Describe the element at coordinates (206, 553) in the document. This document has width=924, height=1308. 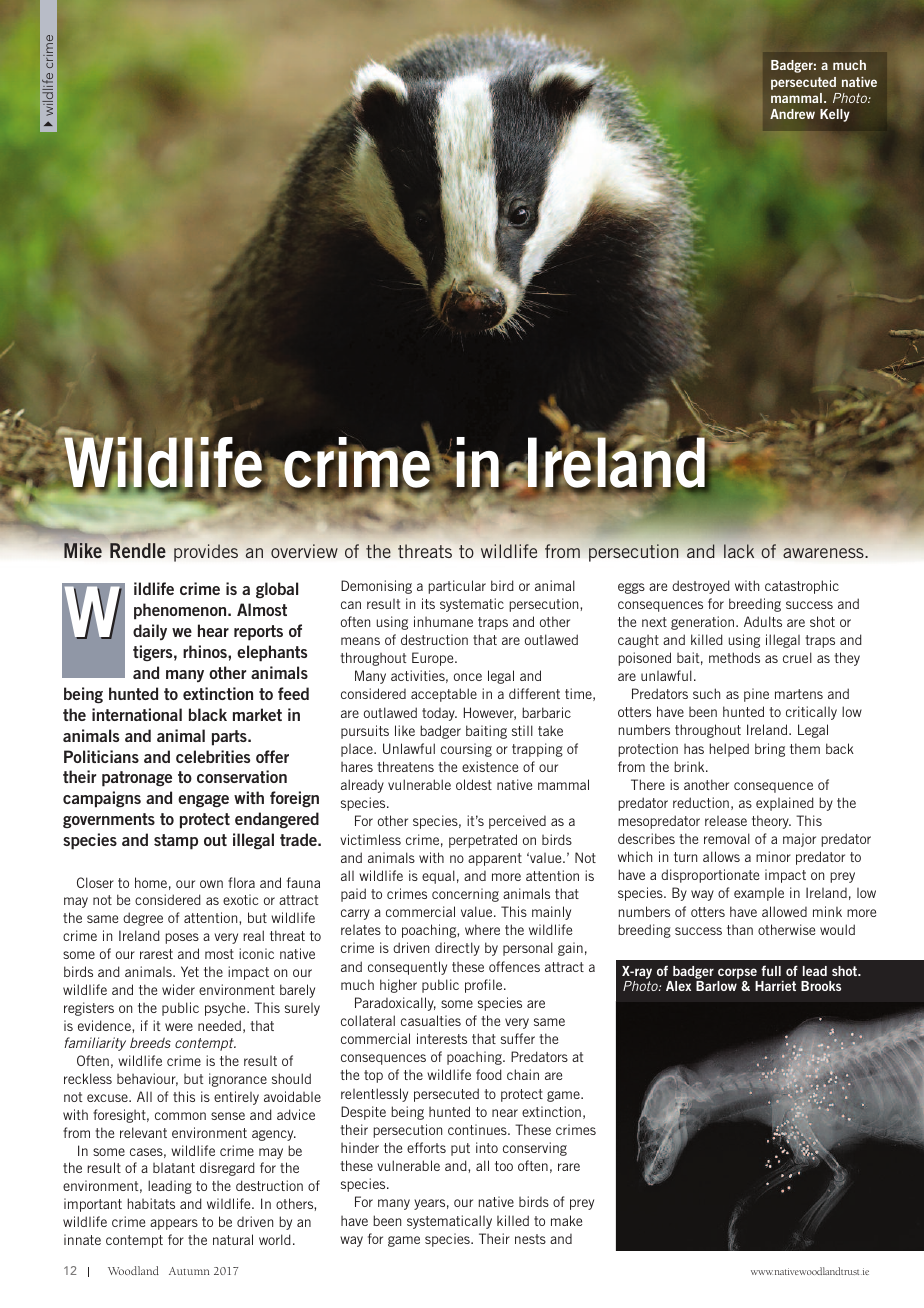
I see `provides` at that location.
